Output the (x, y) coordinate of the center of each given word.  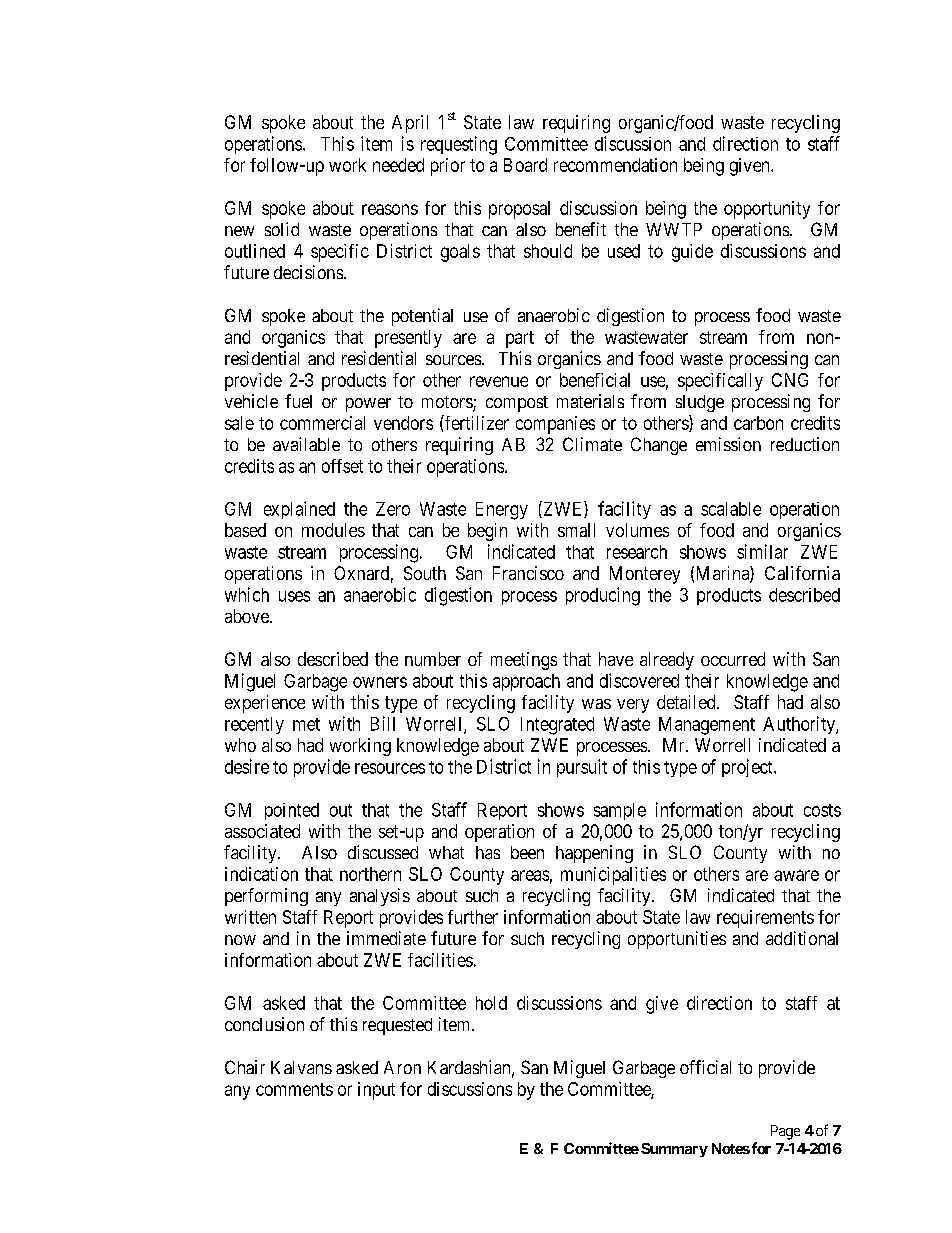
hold (491, 1003)
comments (294, 1089)
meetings (524, 661)
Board (525, 165)
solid (282, 229)
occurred (733, 659)
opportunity (767, 210)
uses (294, 596)
